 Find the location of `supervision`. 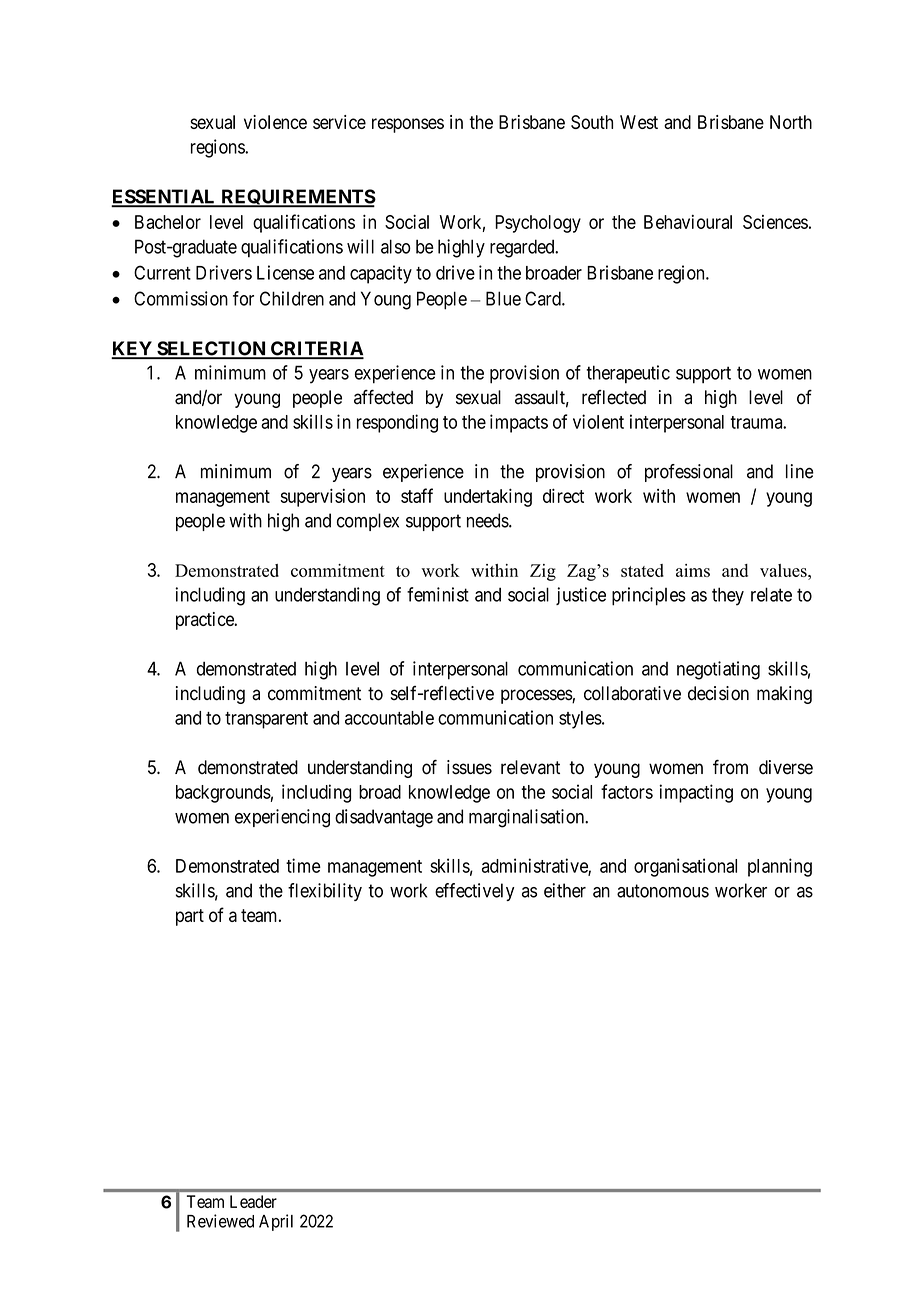

supervision is located at coordinates (322, 497).
